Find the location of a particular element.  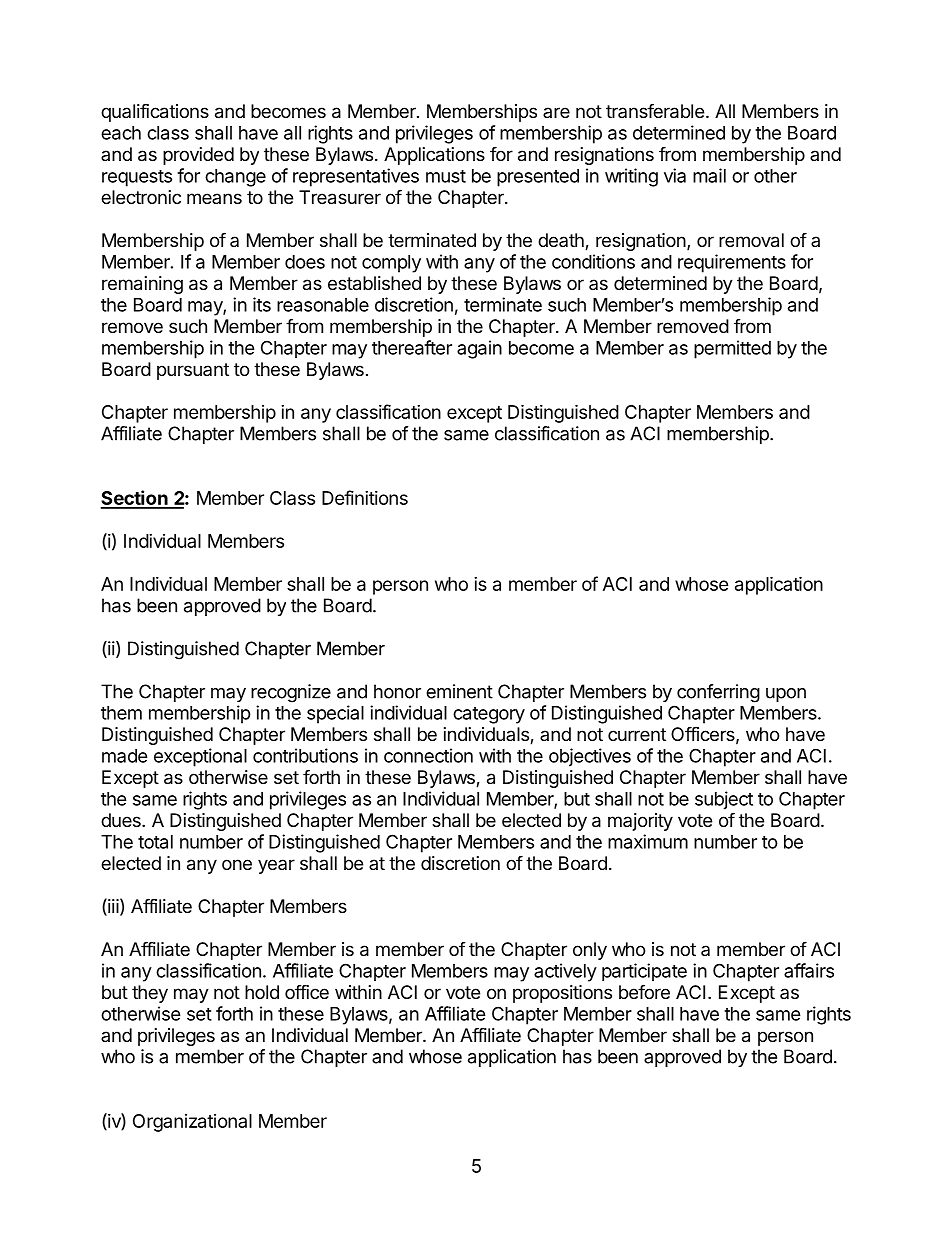

provided is located at coordinates (198, 156).
